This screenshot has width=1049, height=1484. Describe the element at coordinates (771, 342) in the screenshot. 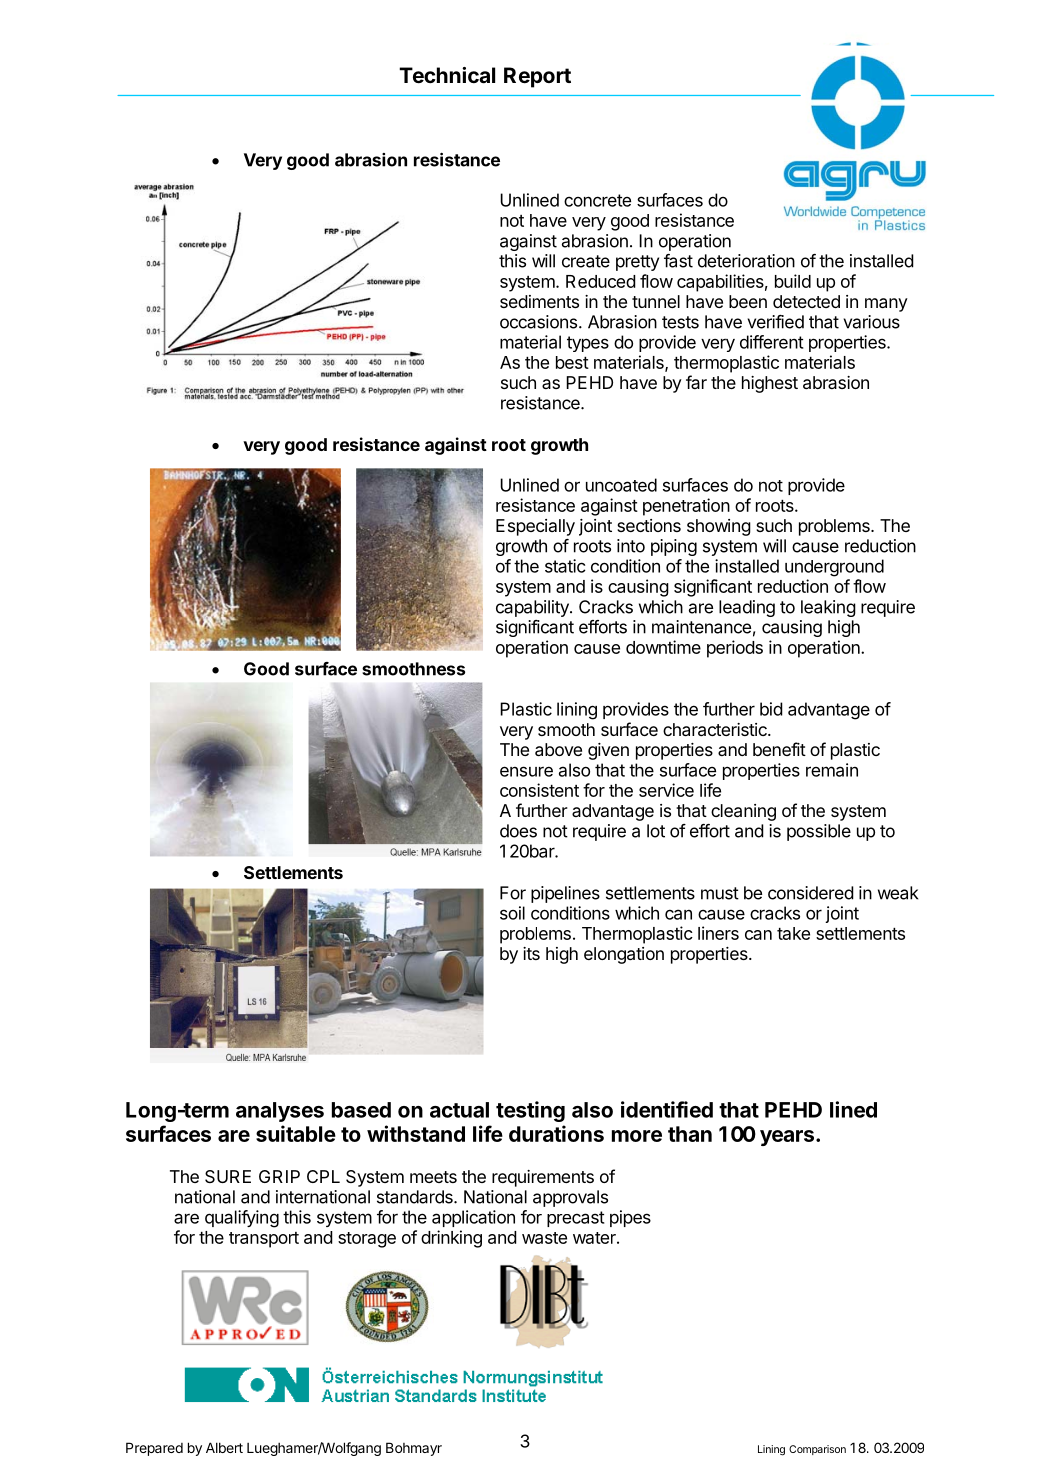

I see `different` at that location.
